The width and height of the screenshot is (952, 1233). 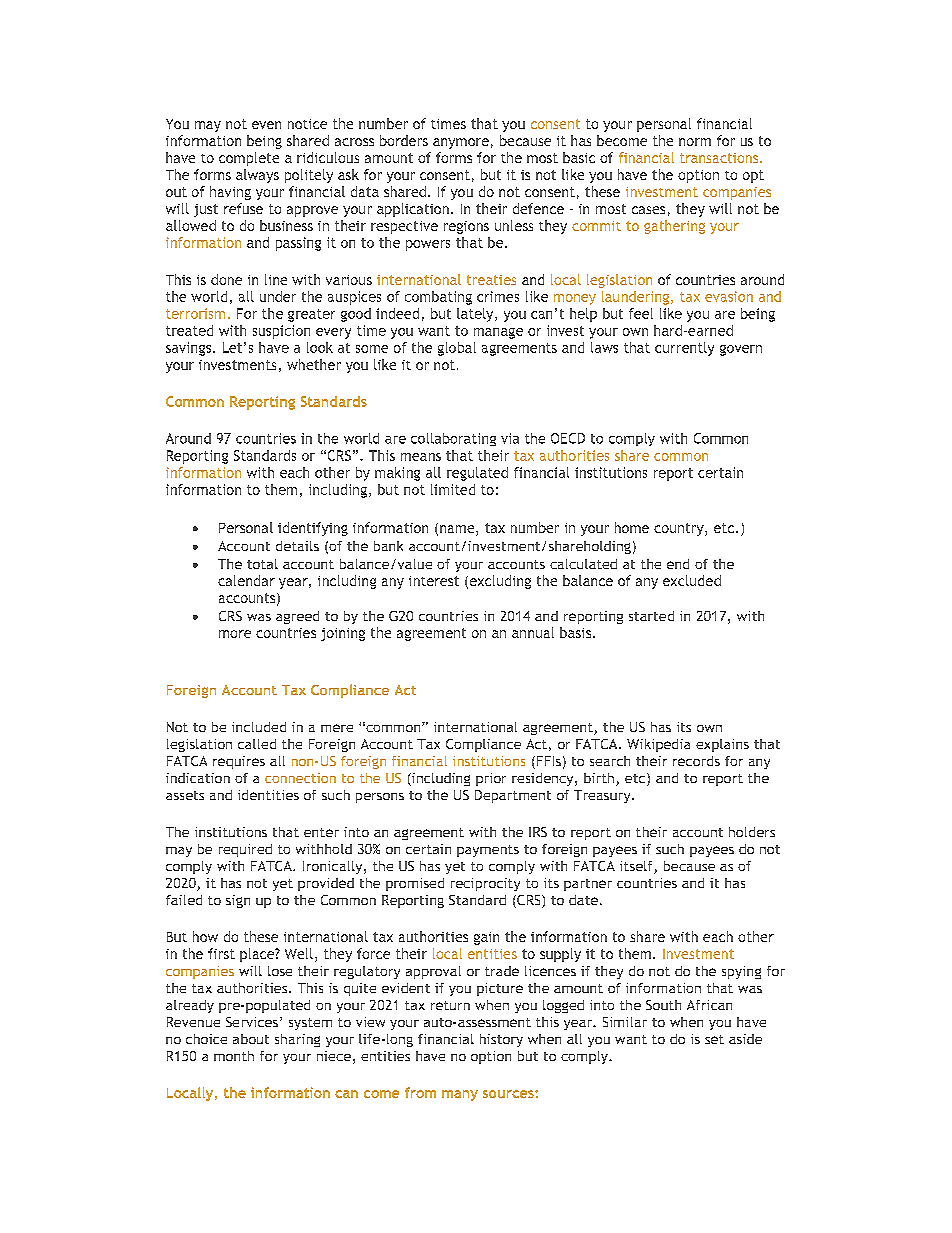 What do you see at coordinates (491, 779) in the screenshot?
I see `prior` at bounding box center [491, 779].
